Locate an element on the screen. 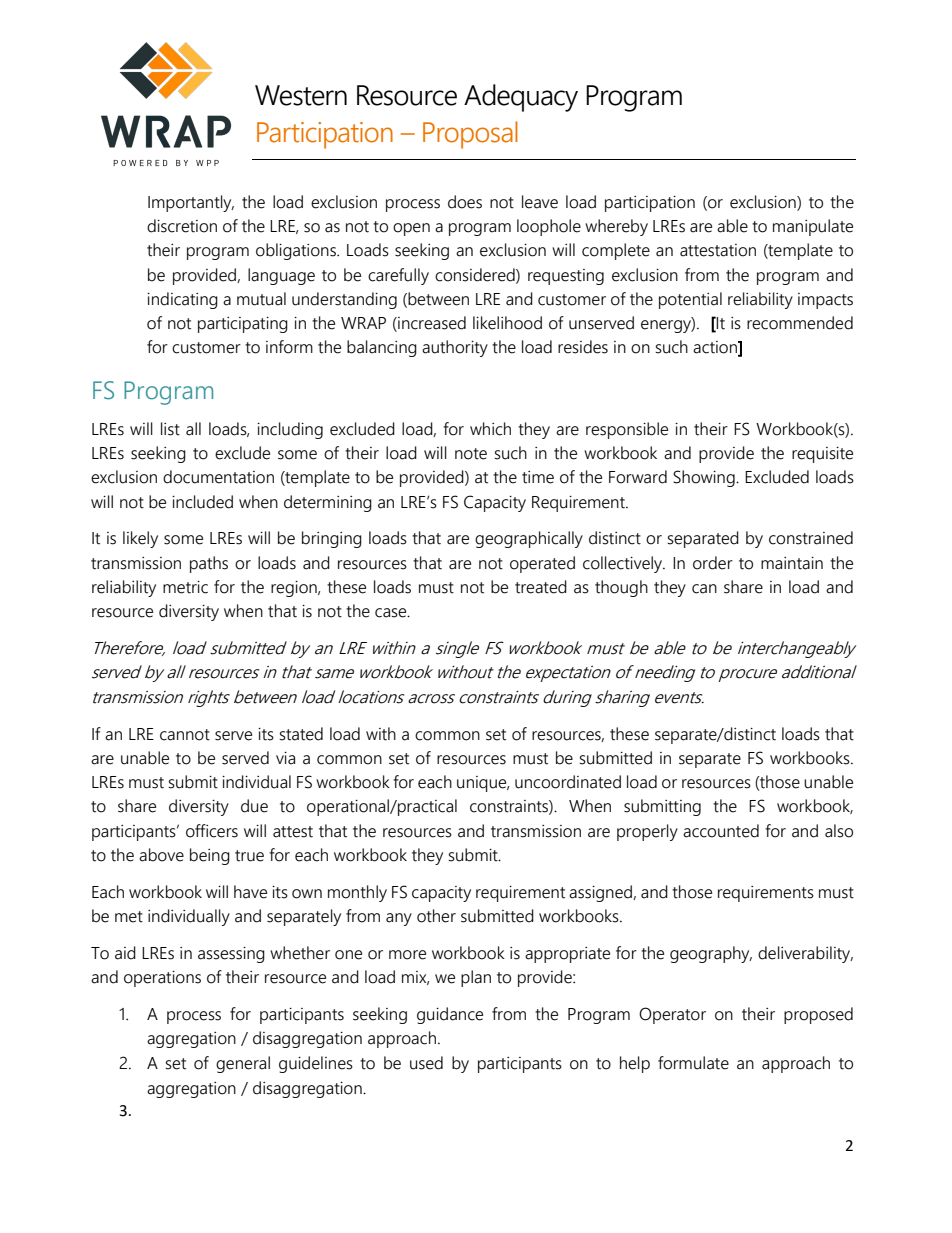 The height and width of the screenshot is (1233, 952). documentation is located at coordinates (218, 477).
